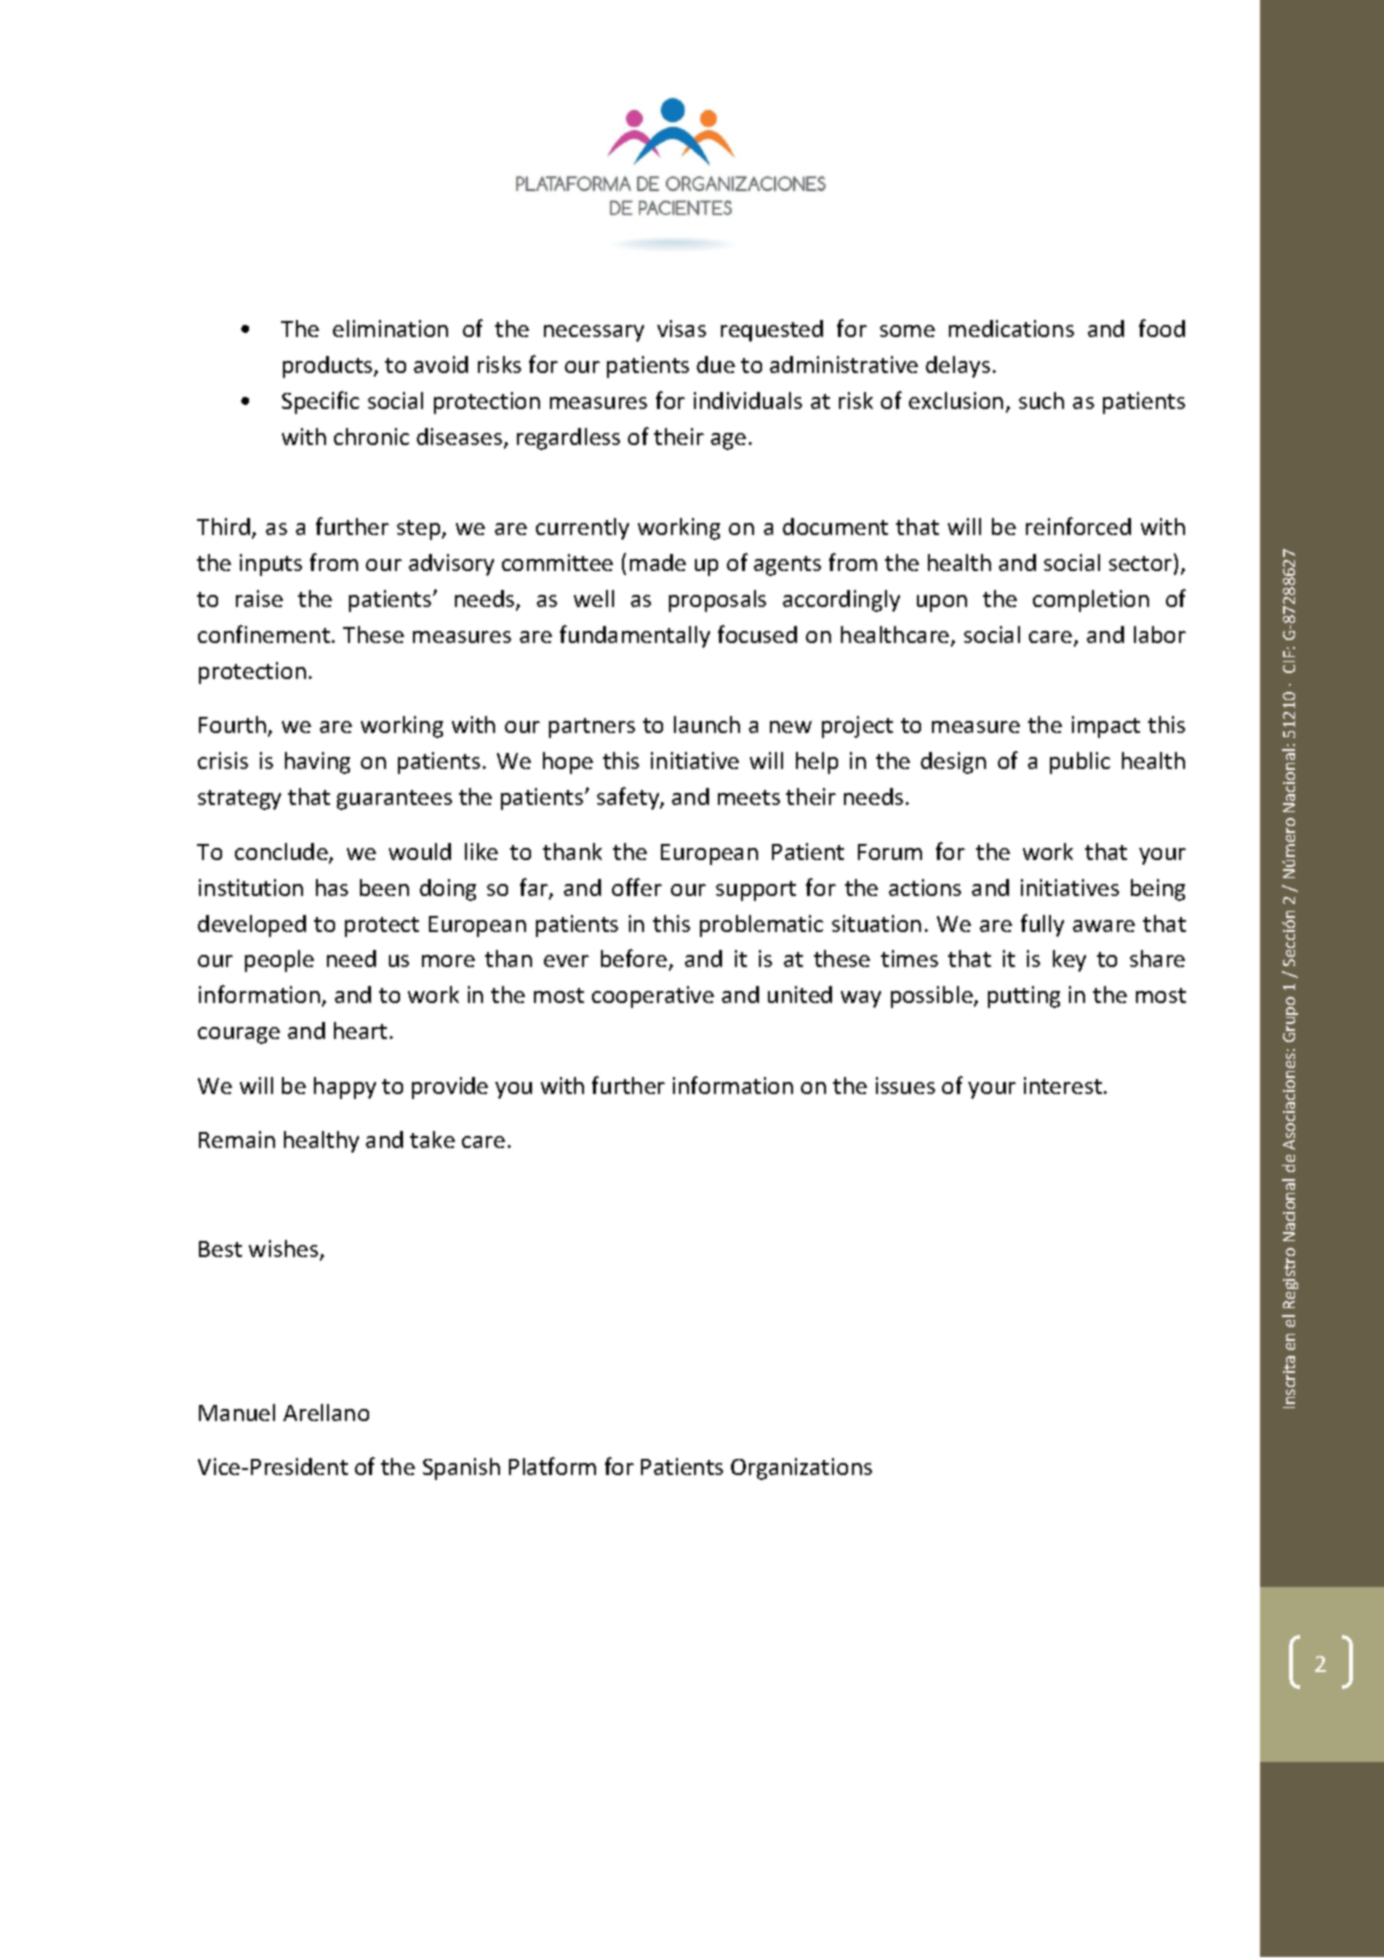 The image size is (1384, 1958). Describe the element at coordinates (345, 1088) in the image. I see `happy` at that location.
